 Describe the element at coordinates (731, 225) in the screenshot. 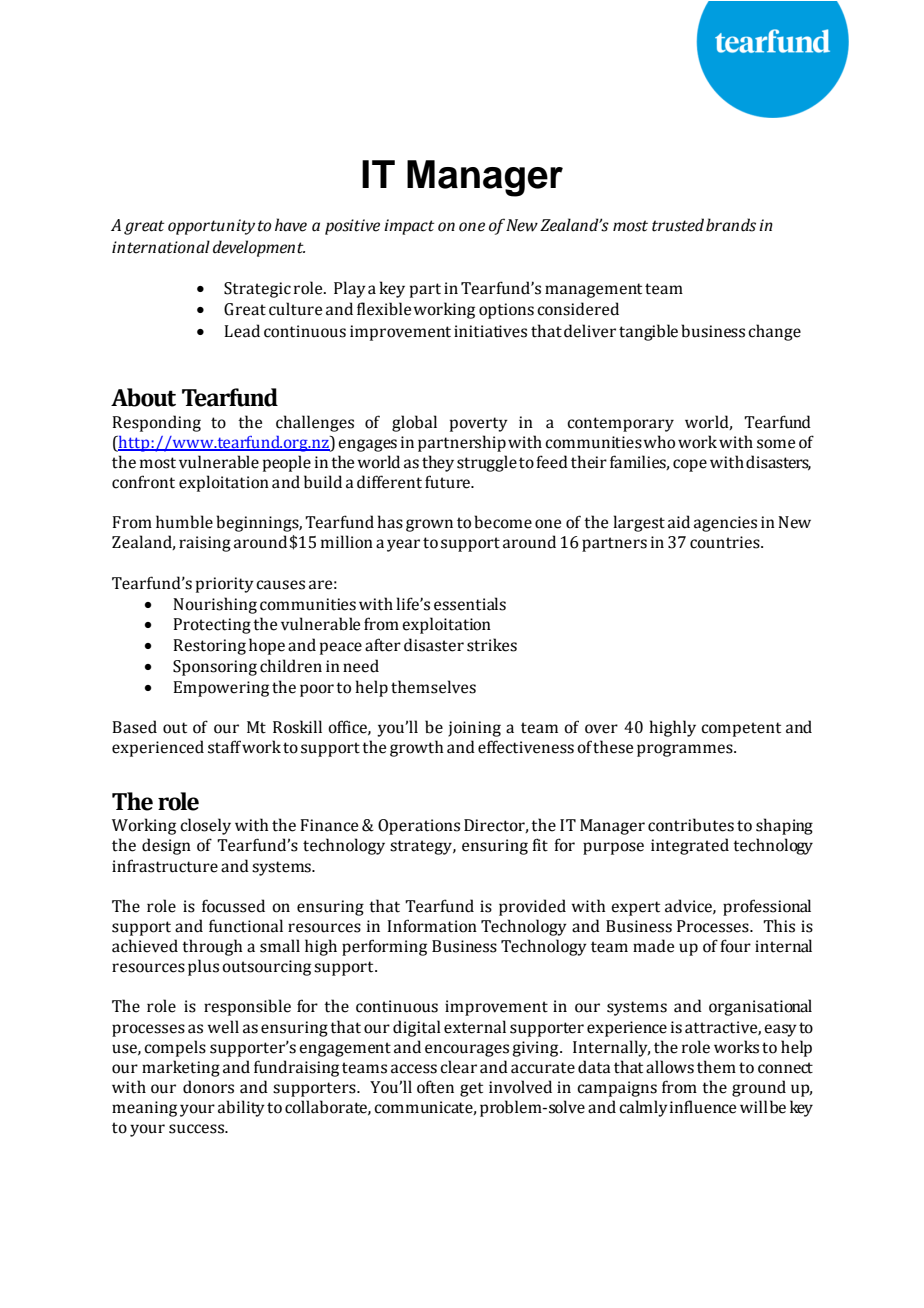

I see `brands` at that location.
